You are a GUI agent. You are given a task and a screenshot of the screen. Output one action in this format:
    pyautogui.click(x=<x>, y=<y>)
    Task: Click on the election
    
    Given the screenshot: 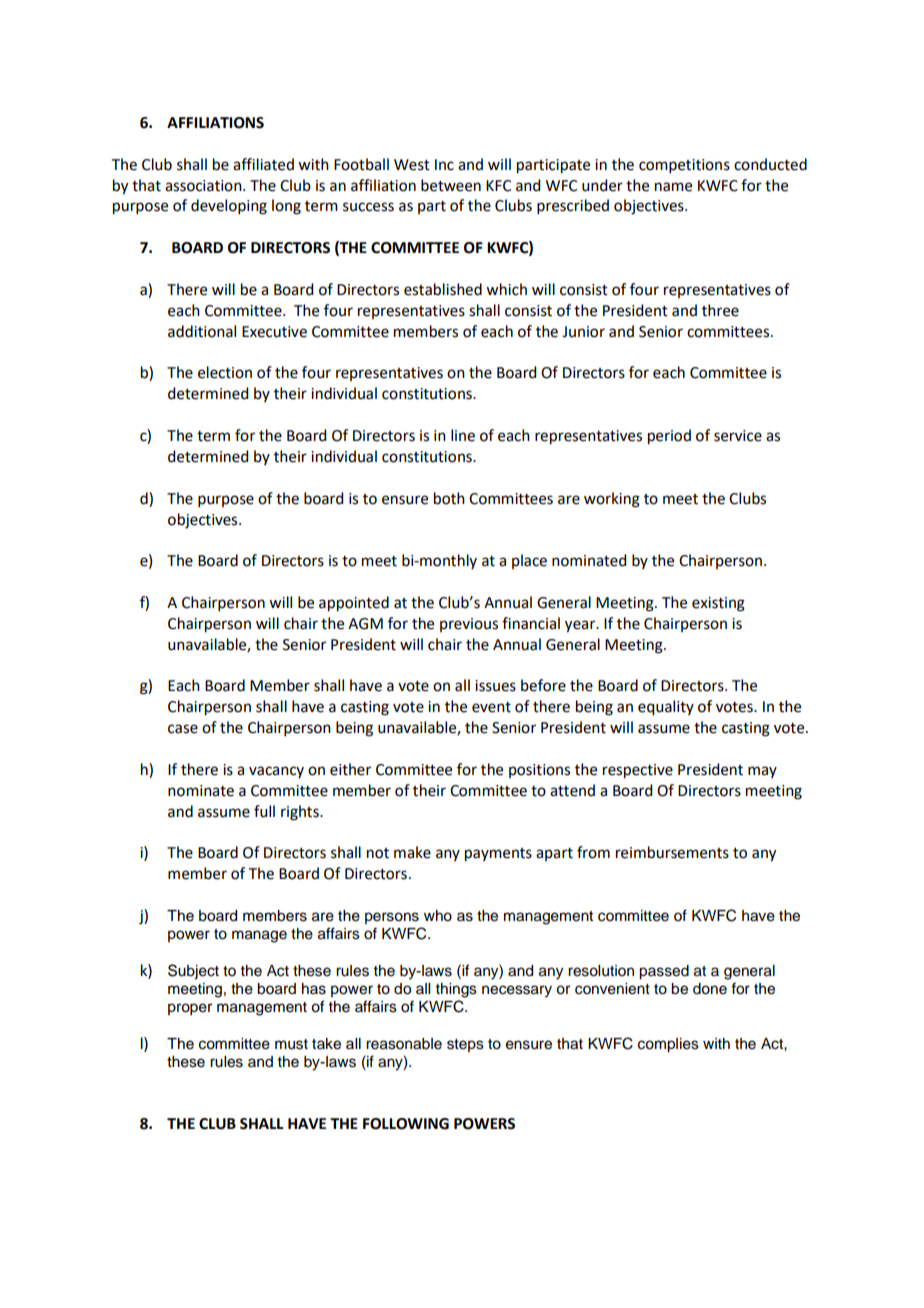 What is the action you would take?
    pyautogui.click(x=225, y=372)
